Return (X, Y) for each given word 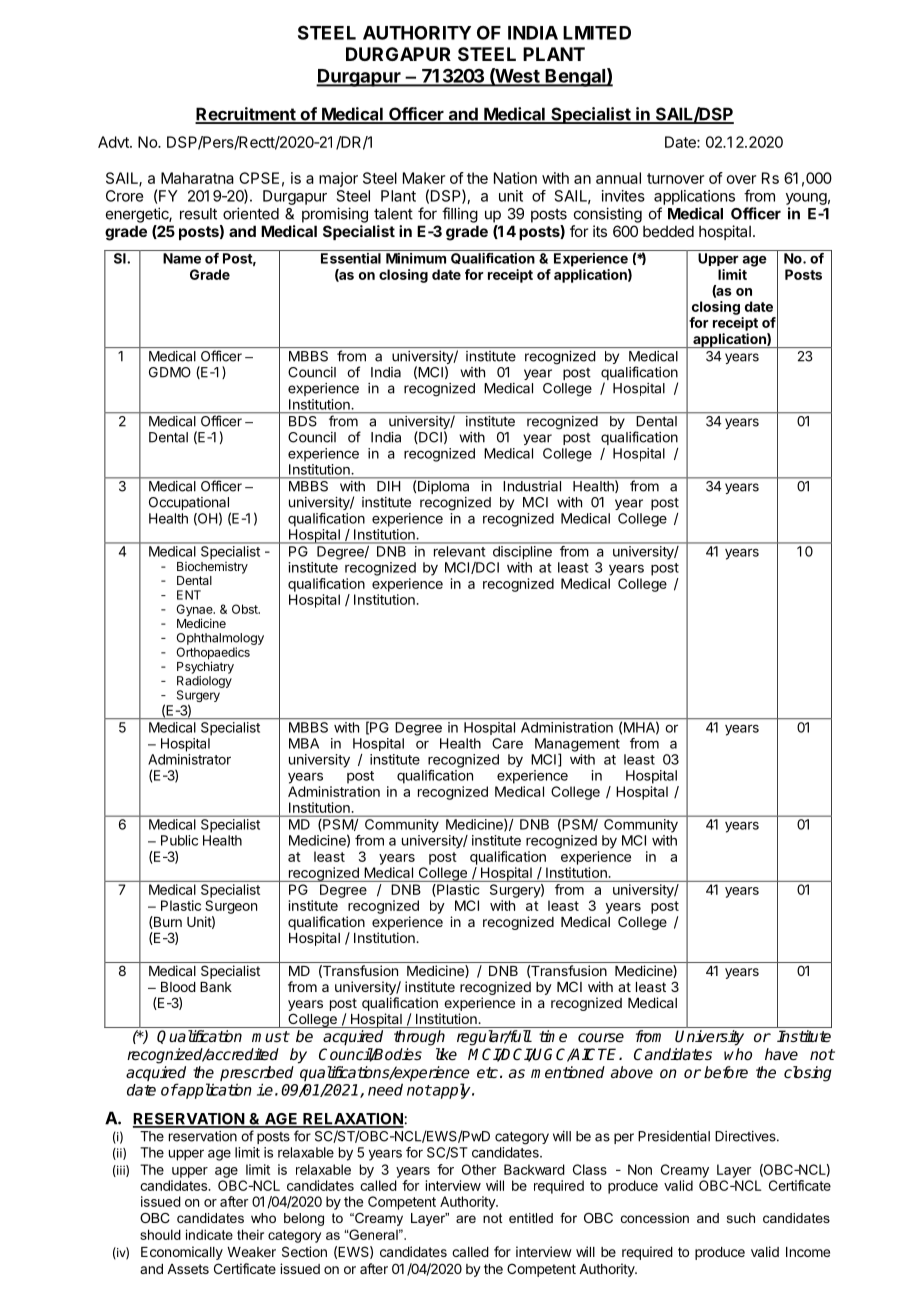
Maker (424, 178)
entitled (531, 1218)
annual (618, 178)
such (741, 1218)
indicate (209, 1234)
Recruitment (246, 115)
